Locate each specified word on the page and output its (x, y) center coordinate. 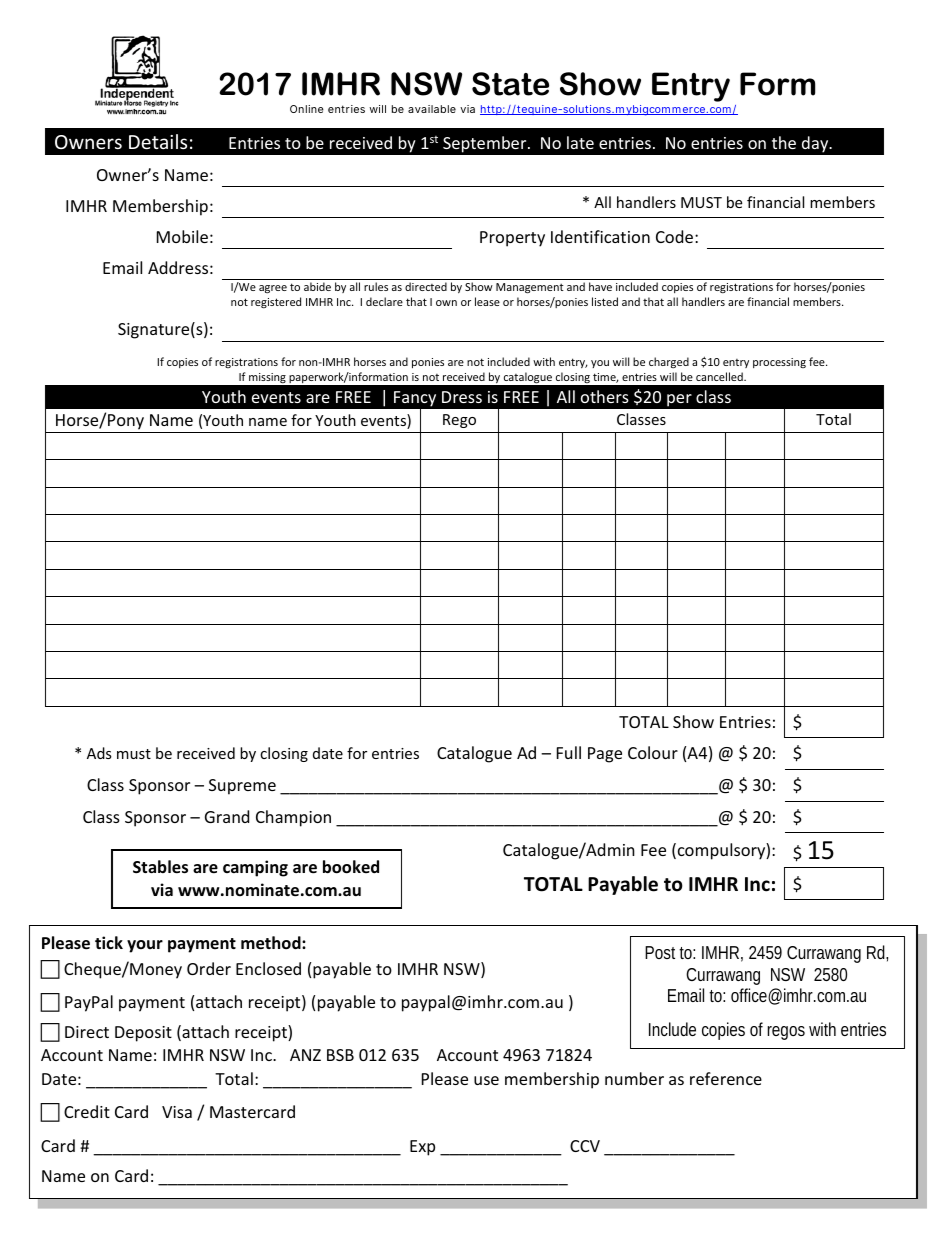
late (580, 142)
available (432, 109)
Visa (177, 1112)
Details (158, 141)
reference (726, 1078)
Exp (422, 1148)
